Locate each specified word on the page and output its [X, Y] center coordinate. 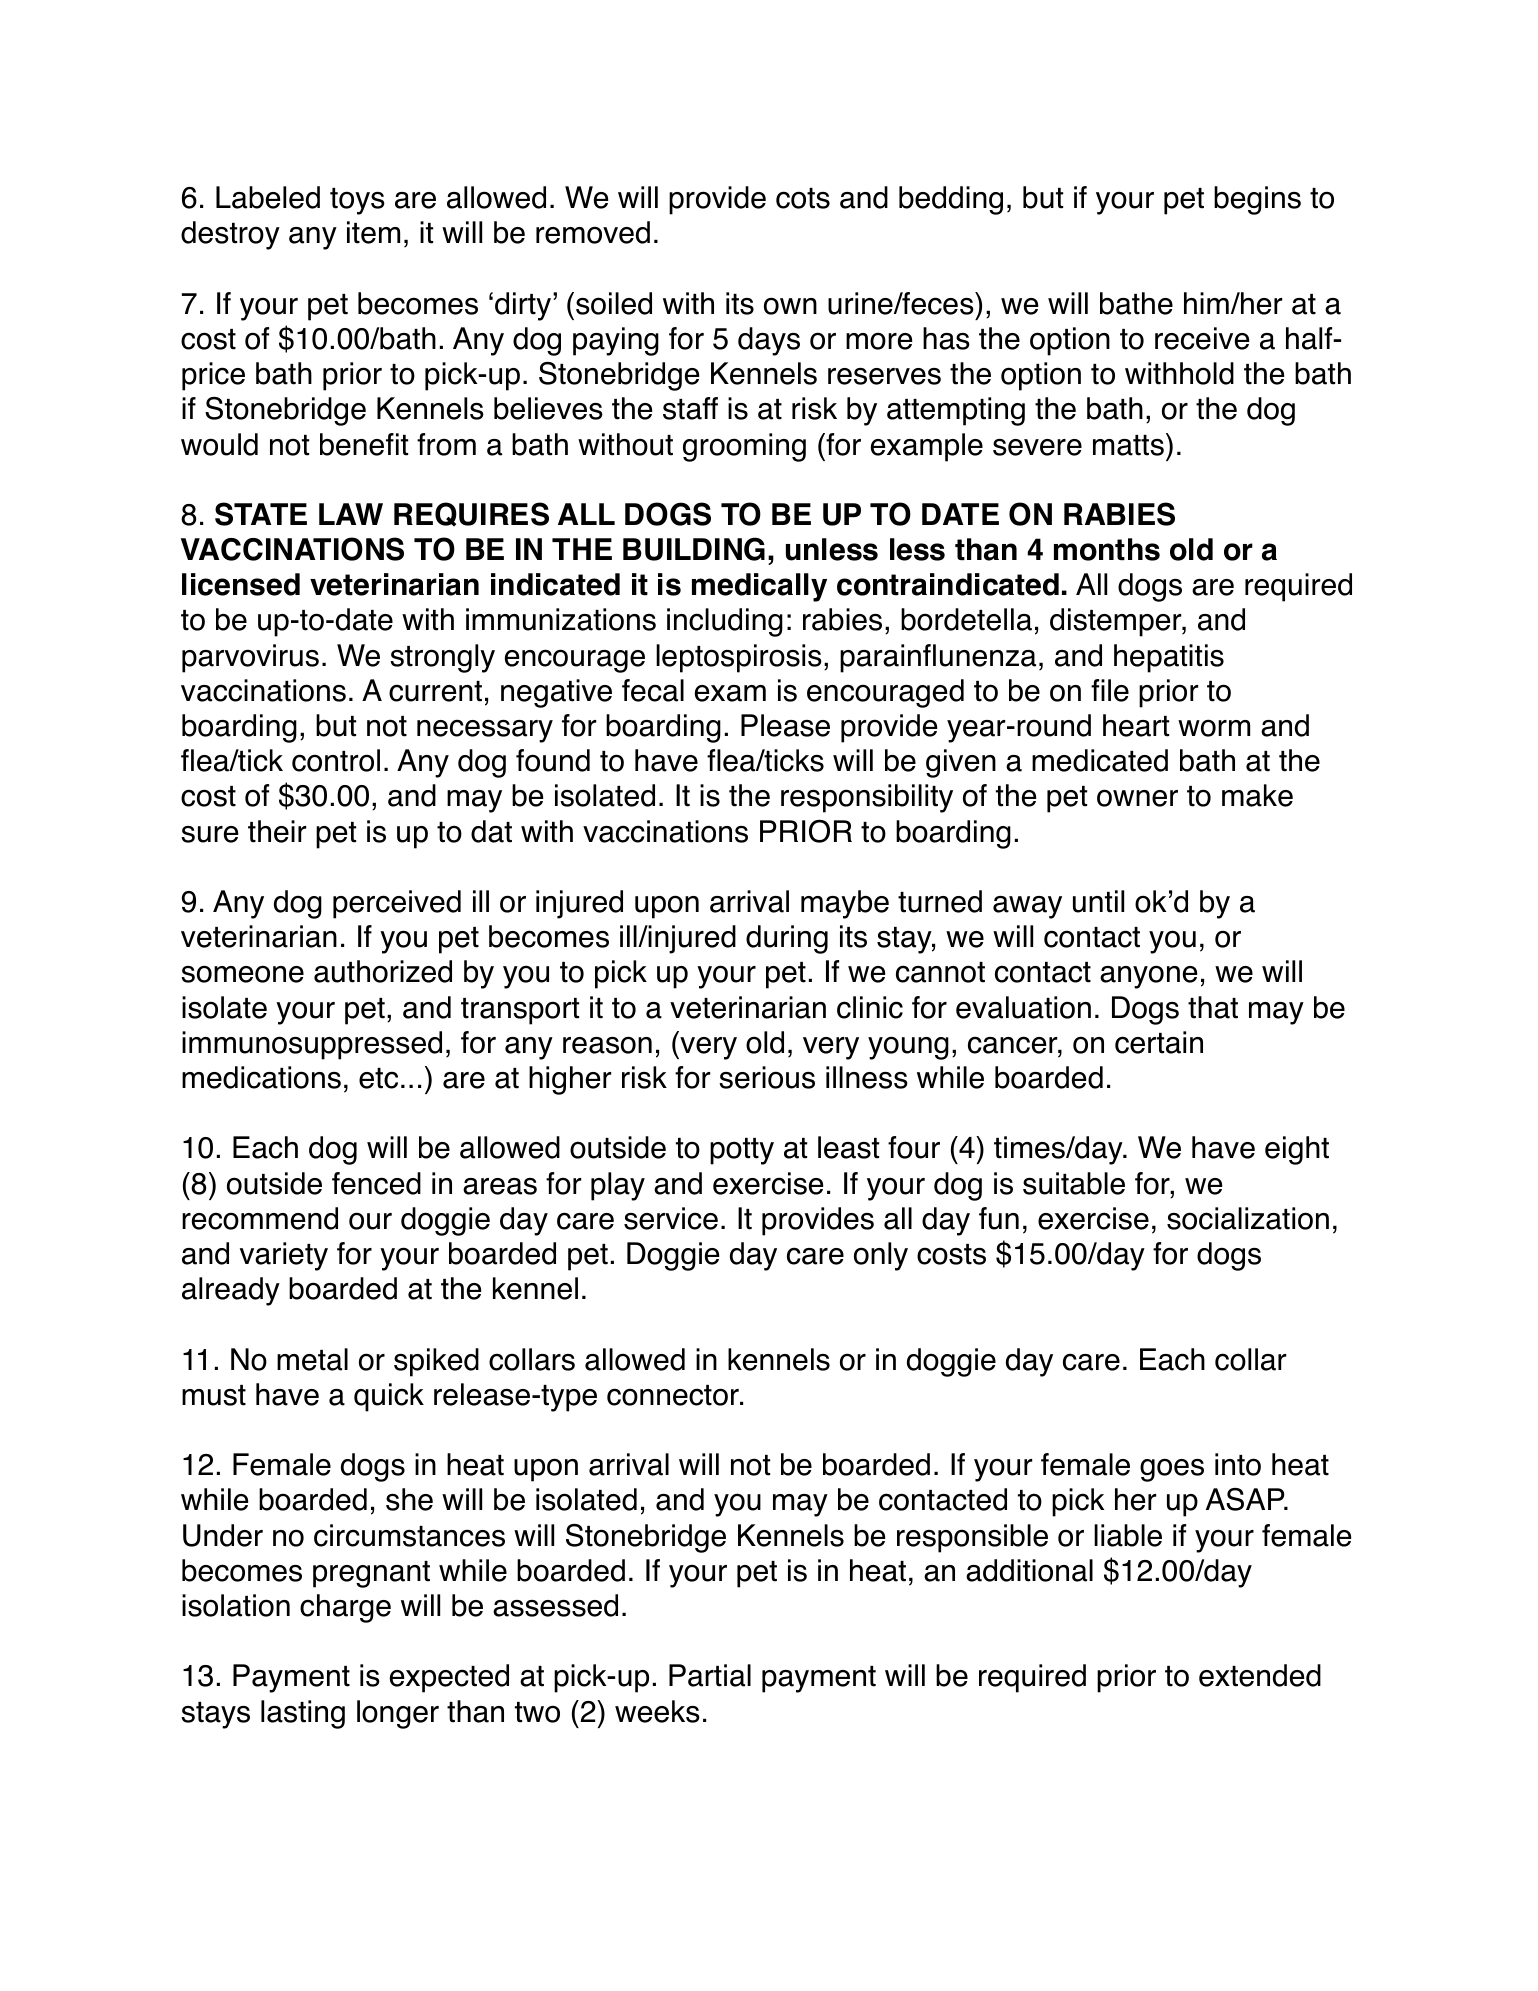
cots [803, 198]
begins [1257, 200]
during [787, 939]
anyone [1148, 977]
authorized [383, 971]
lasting [303, 1714]
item [373, 232]
